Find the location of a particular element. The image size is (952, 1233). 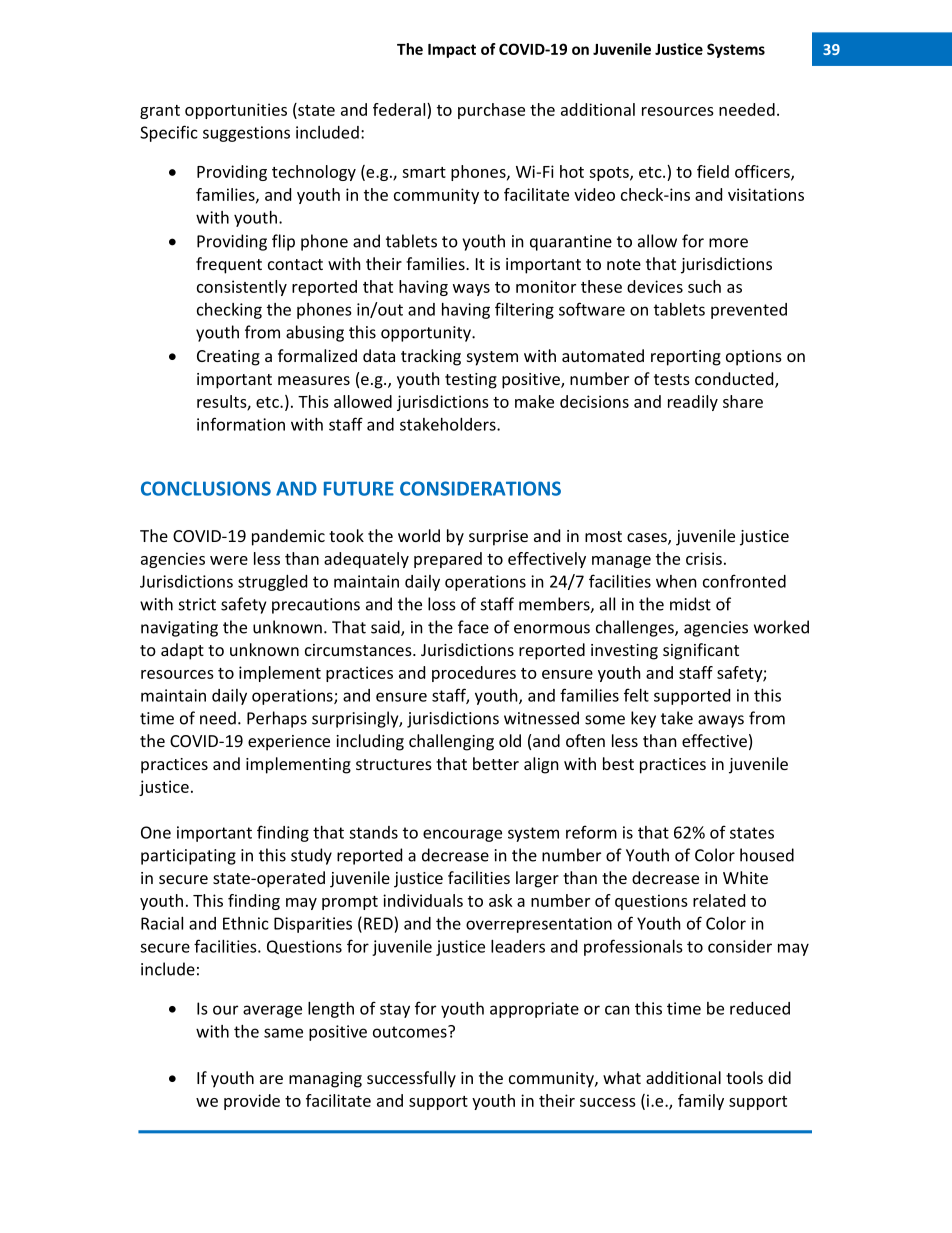

outcomes is located at coordinates (411, 1032).
